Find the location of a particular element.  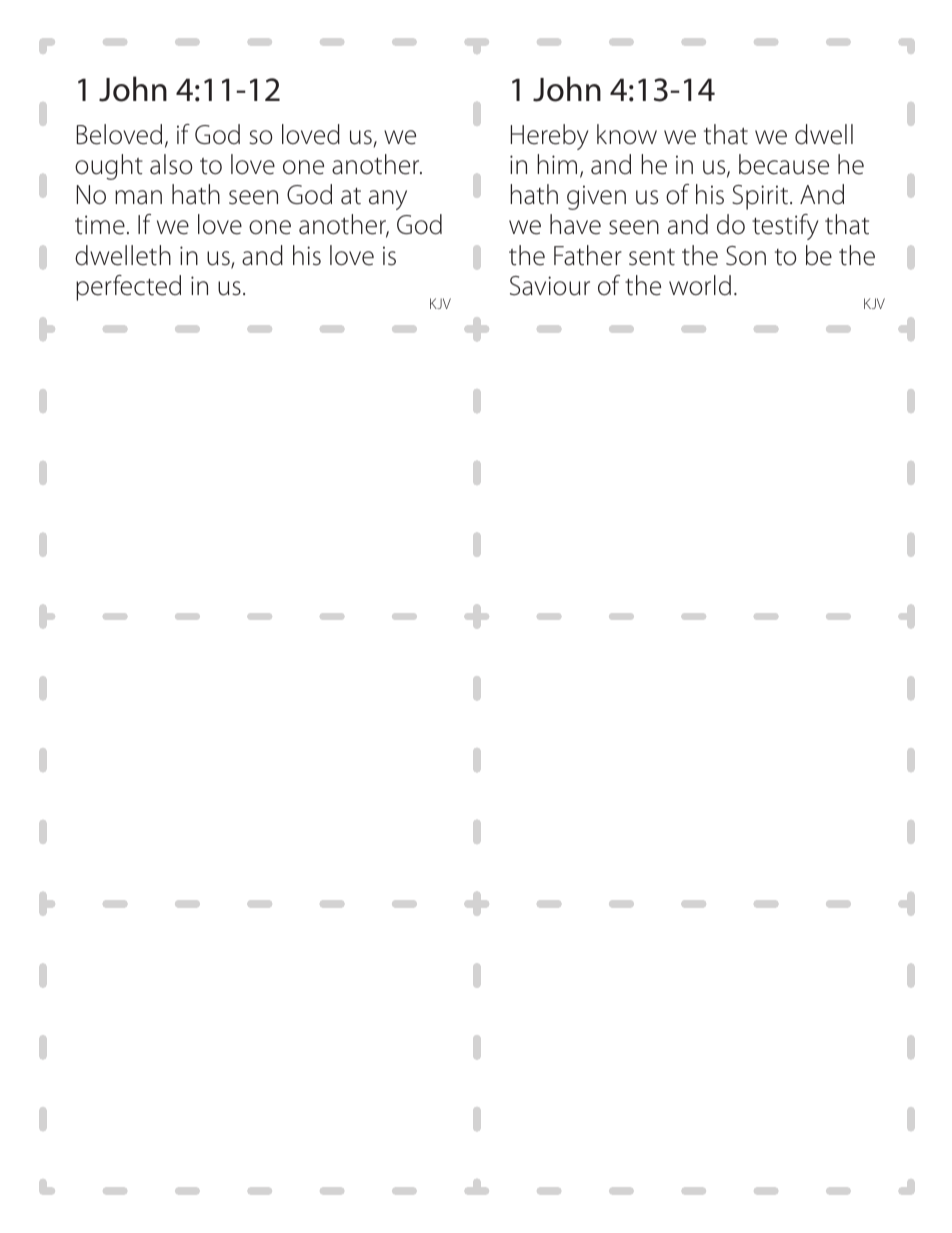

man is located at coordinates (138, 197).
